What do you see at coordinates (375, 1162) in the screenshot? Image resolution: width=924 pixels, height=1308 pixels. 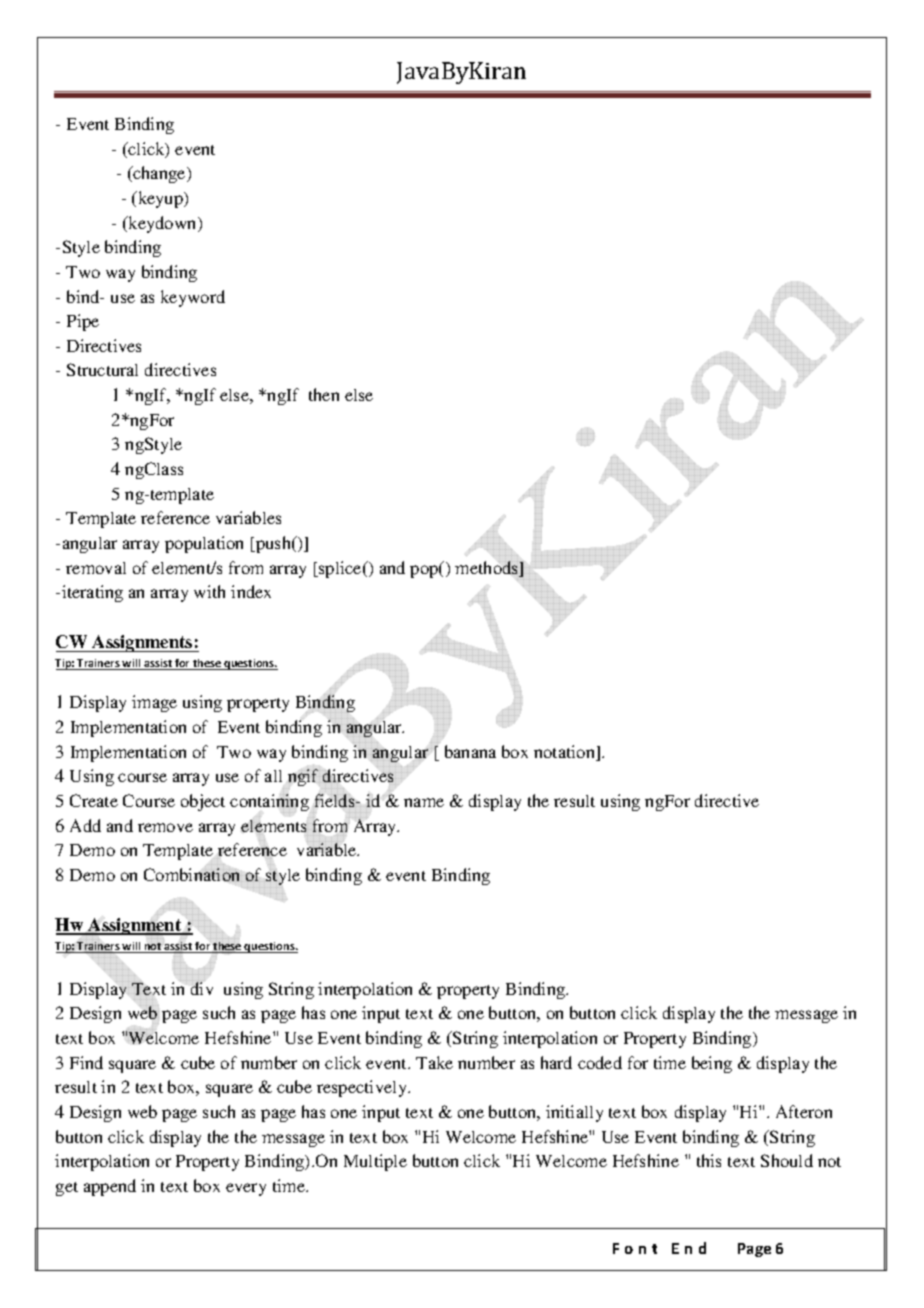 I see `Multiple` at bounding box center [375, 1162].
